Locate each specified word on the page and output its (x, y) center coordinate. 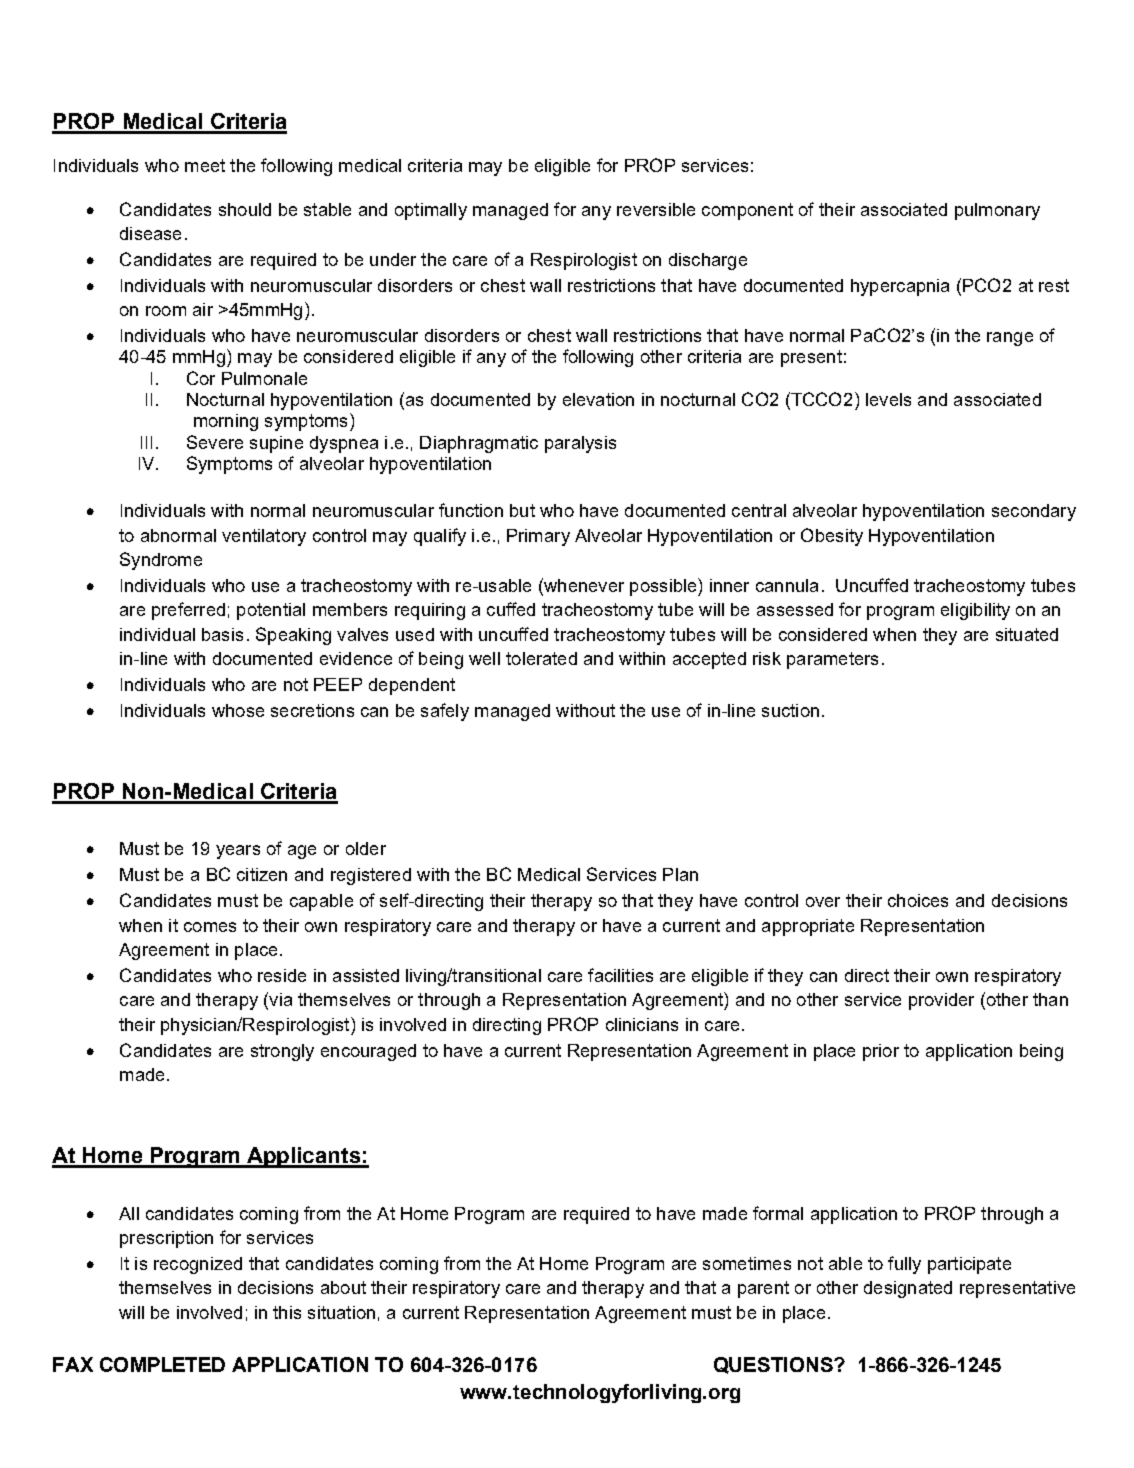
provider (941, 1001)
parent (763, 1289)
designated (908, 1289)
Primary (538, 537)
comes (210, 927)
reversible (656, 209)
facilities (620, 975)
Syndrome (161, 561)
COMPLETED (162, 1364)
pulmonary (997, 211)
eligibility (975, 611)
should (245, 209)
